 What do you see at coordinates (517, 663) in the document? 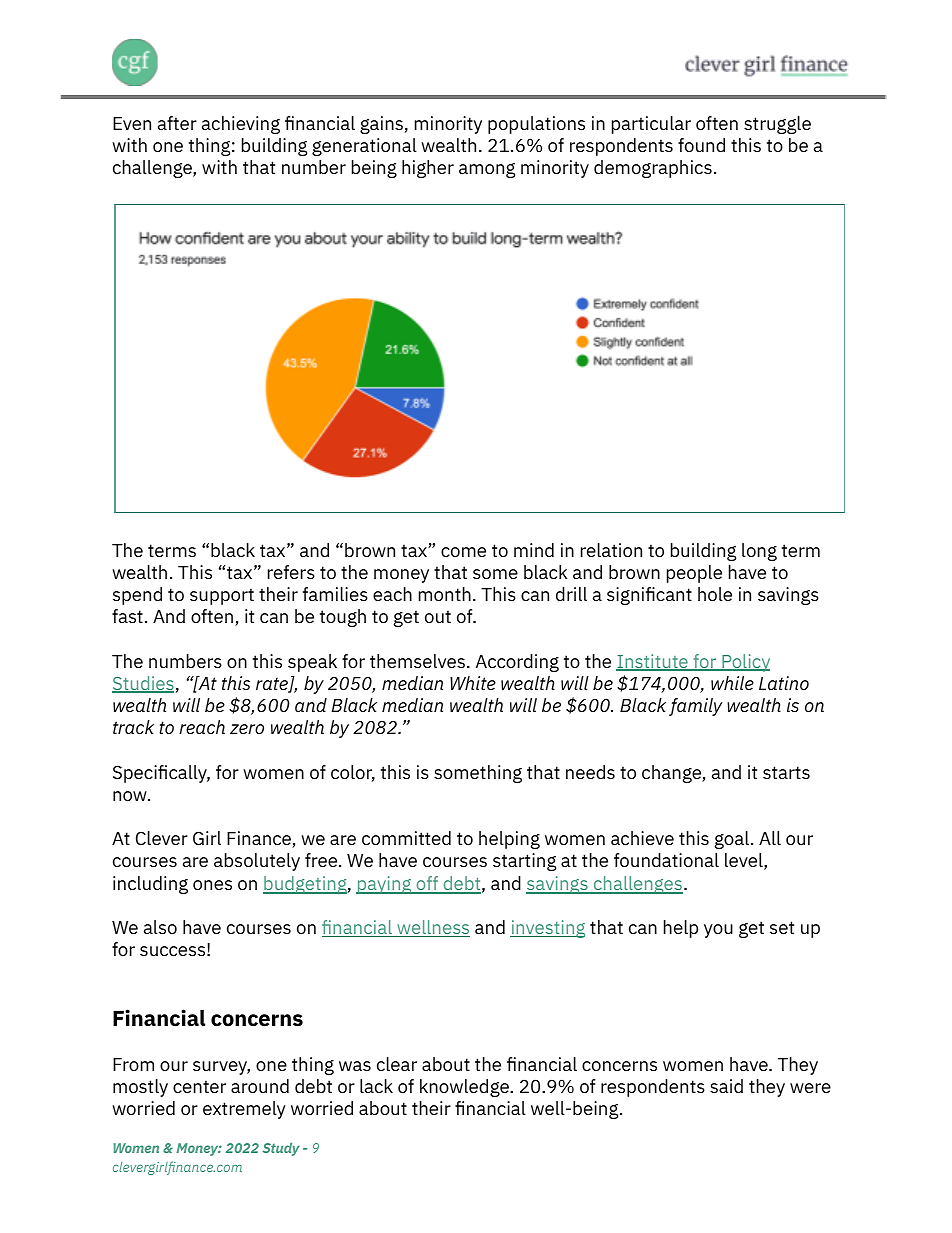
I see `According` at bounding box center [517, 663].
